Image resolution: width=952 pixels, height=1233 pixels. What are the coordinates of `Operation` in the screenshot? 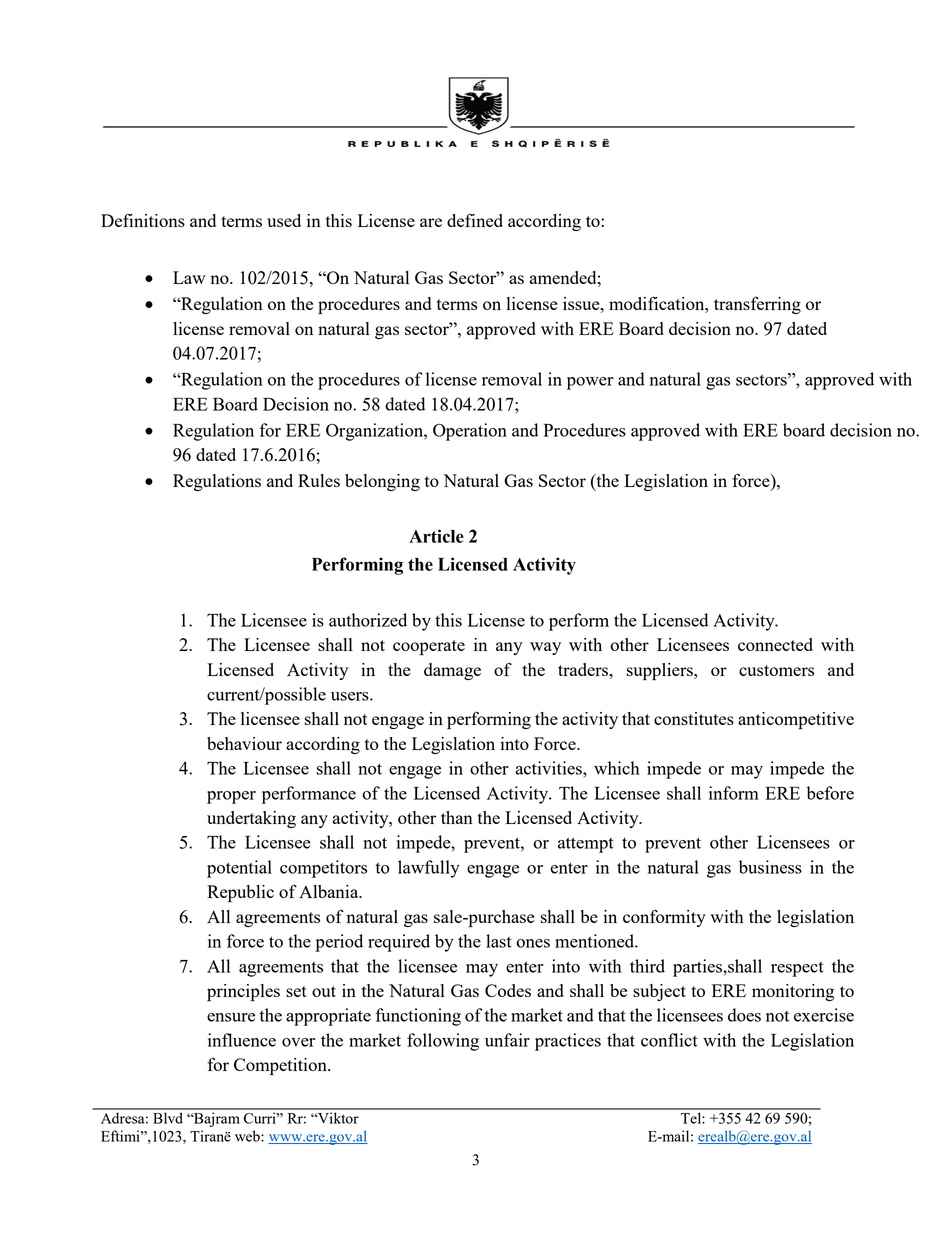 It's located at (470, 432).
